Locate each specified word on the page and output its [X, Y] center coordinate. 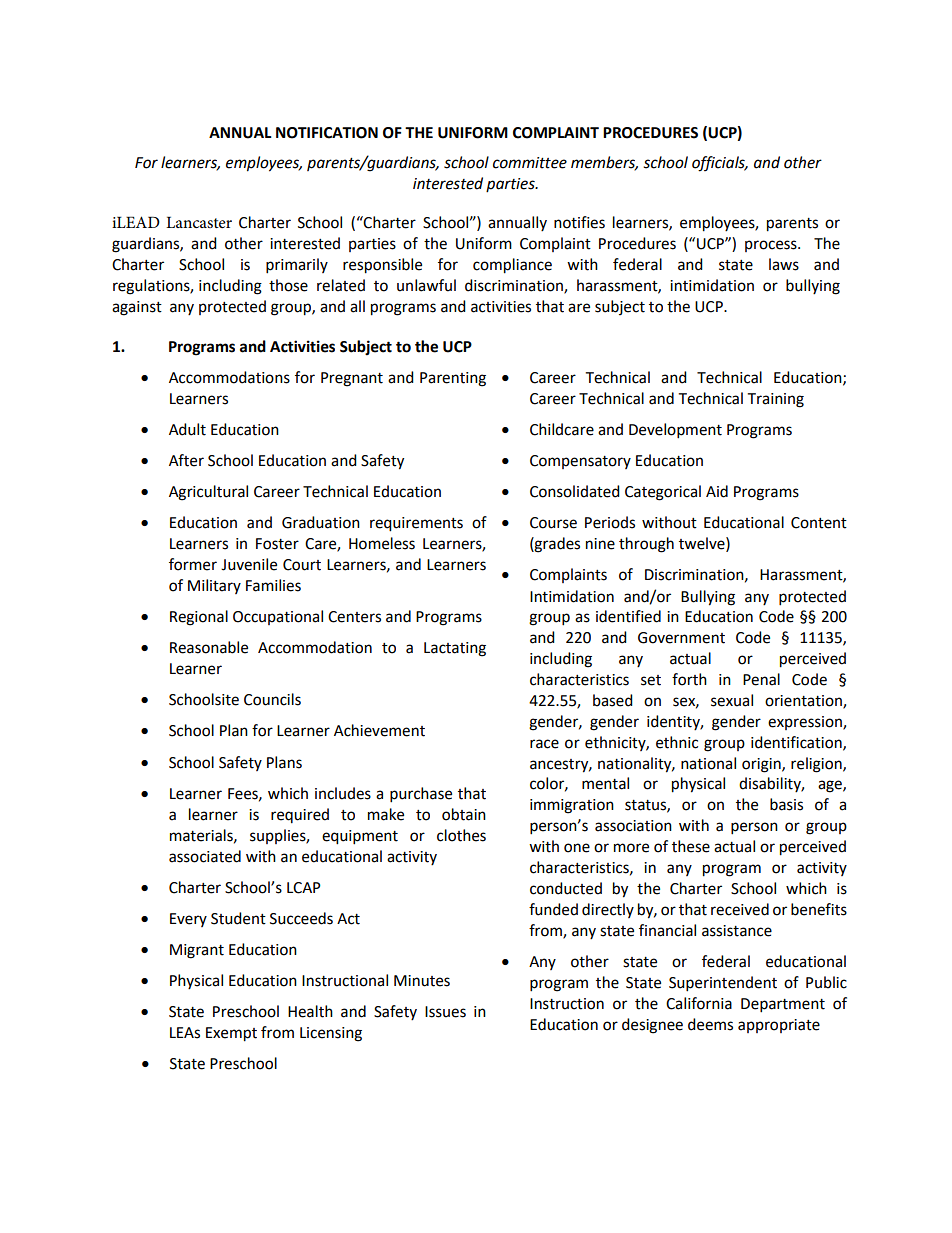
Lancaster [199, 222]
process [772, 246]
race [544, 744]
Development [675, 431]
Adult [187, 429]
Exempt [231, 1034]
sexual [732, 700]
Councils [272, 699]
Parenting [453, 379]
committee [530, 163]
